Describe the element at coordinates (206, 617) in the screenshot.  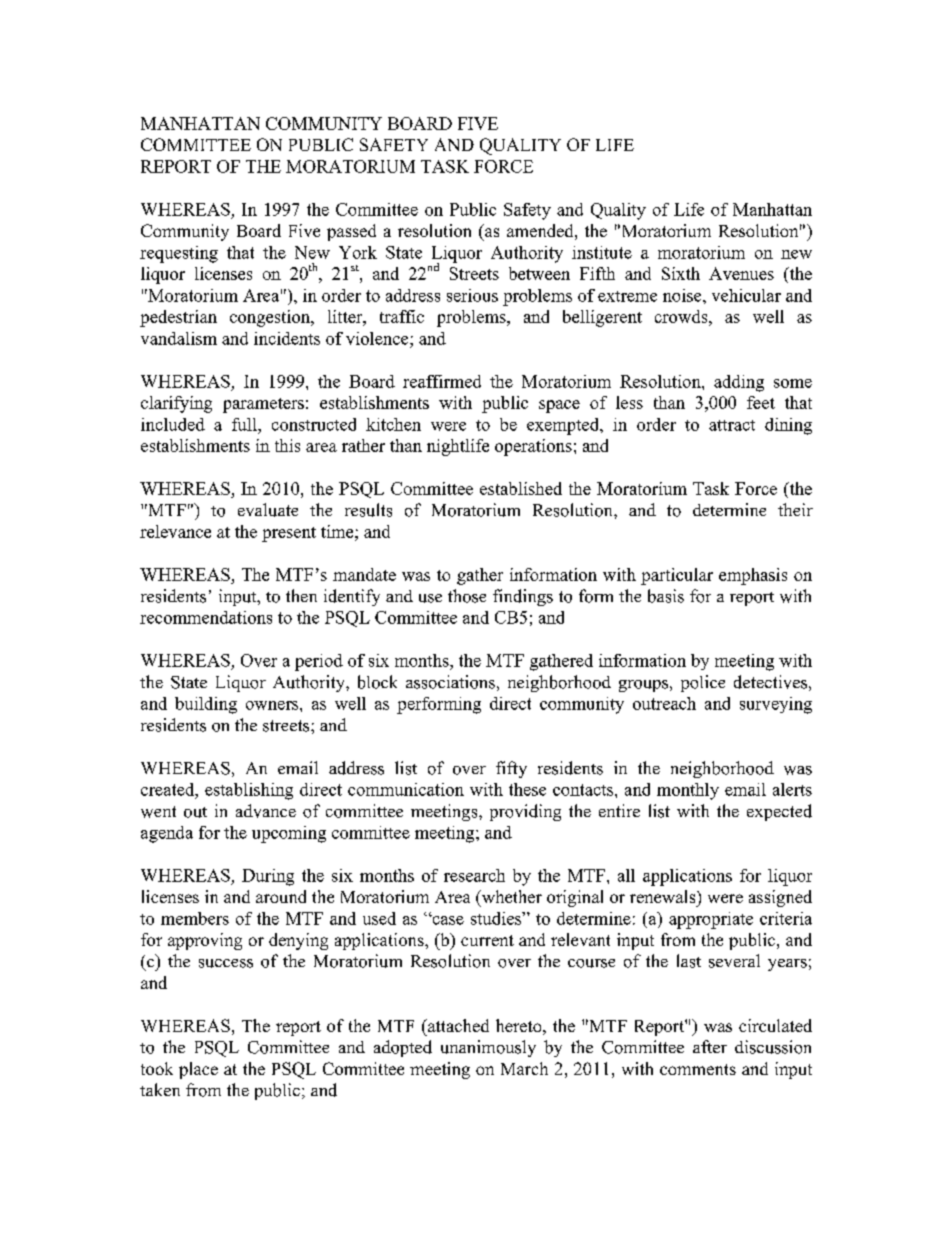
I see `recommendations` at that location.
